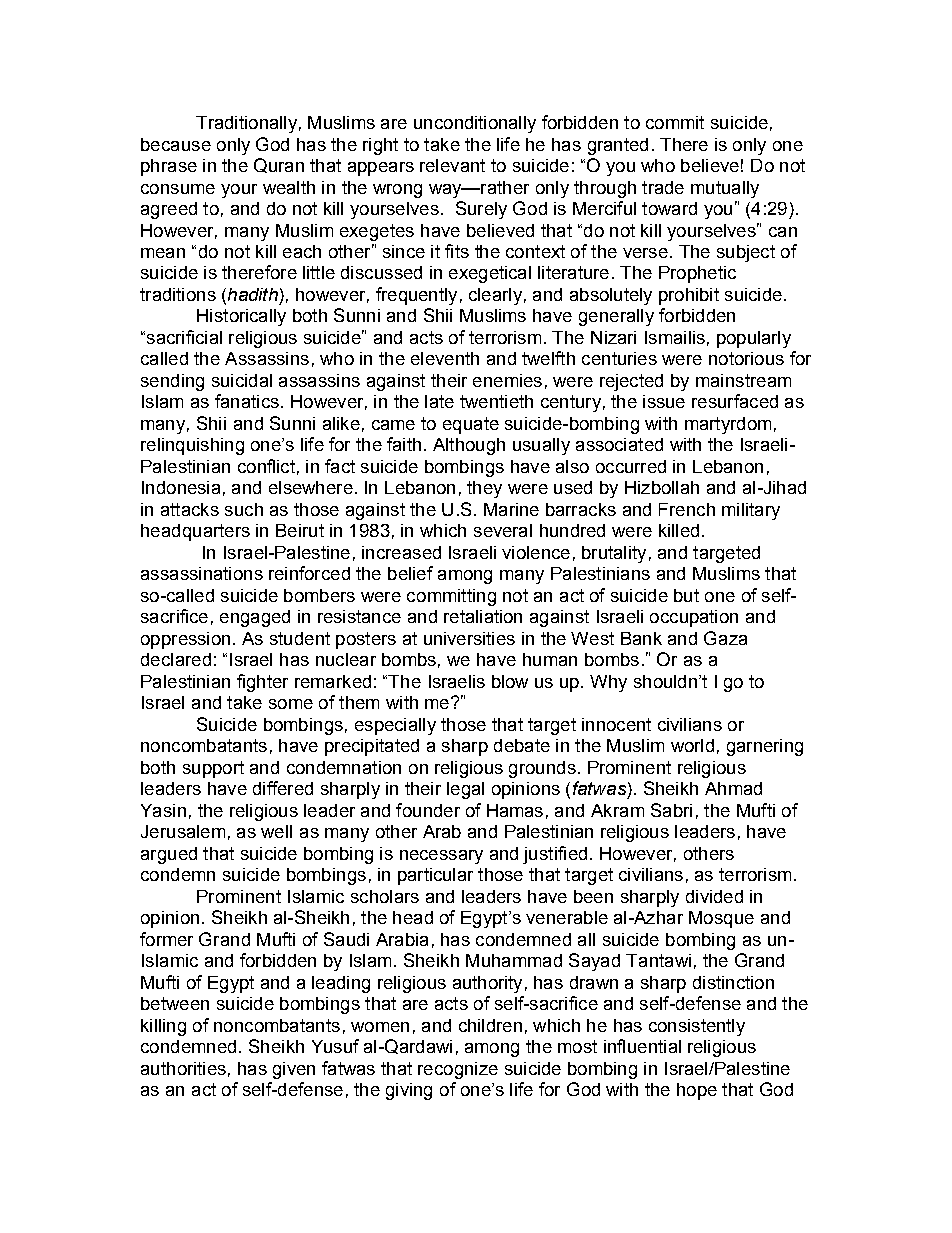  Describe the element at coordinates (725, 189) in the screenshot. I see `mutually` at that location.
